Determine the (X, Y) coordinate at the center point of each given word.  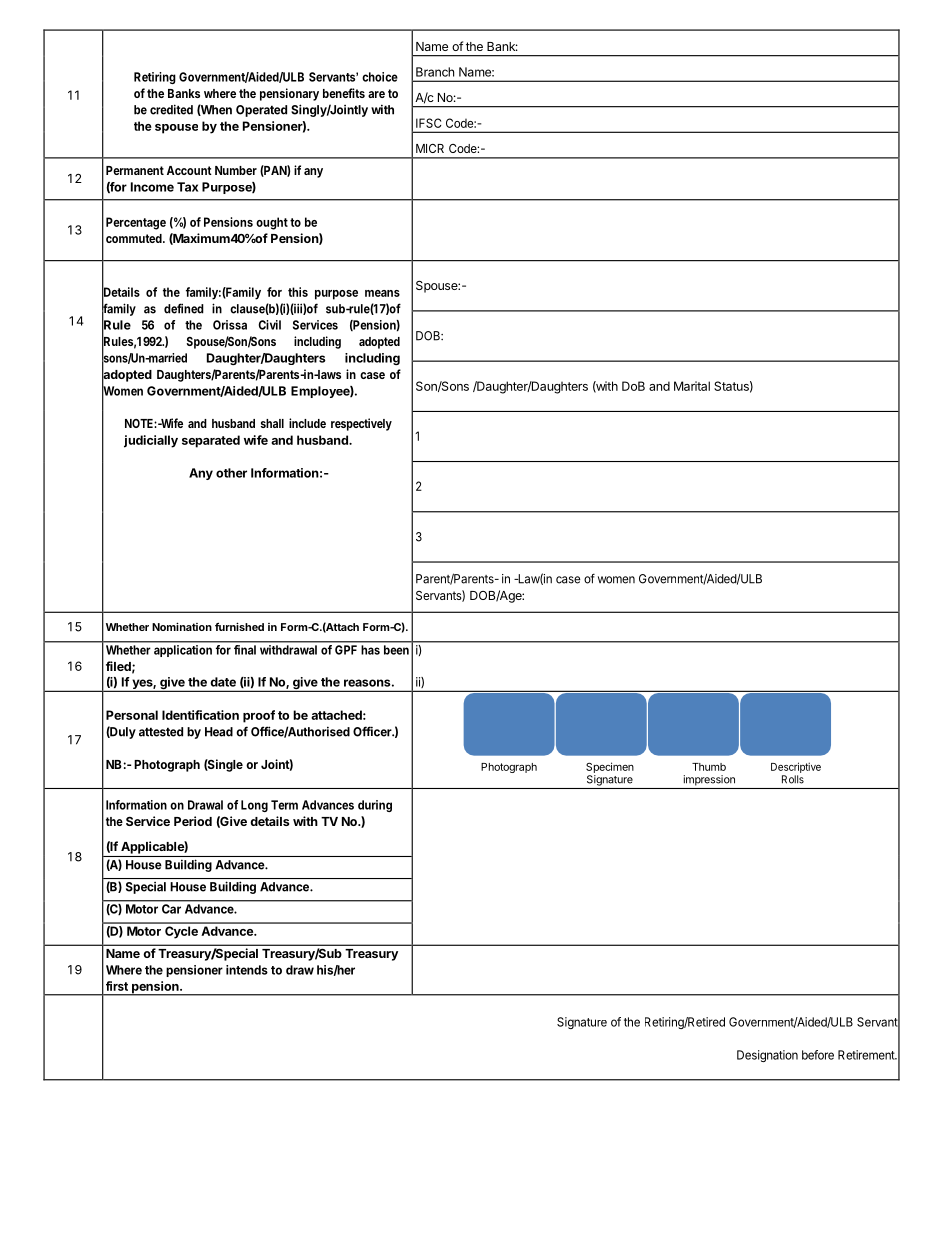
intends (247, 970)
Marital (692, 386)
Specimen (610, 767)
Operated (261, 111)
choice (380, 77)
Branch (435, 72)
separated (211, 441)
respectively (361, 424)
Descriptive (796, 767)
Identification (200, 715)
